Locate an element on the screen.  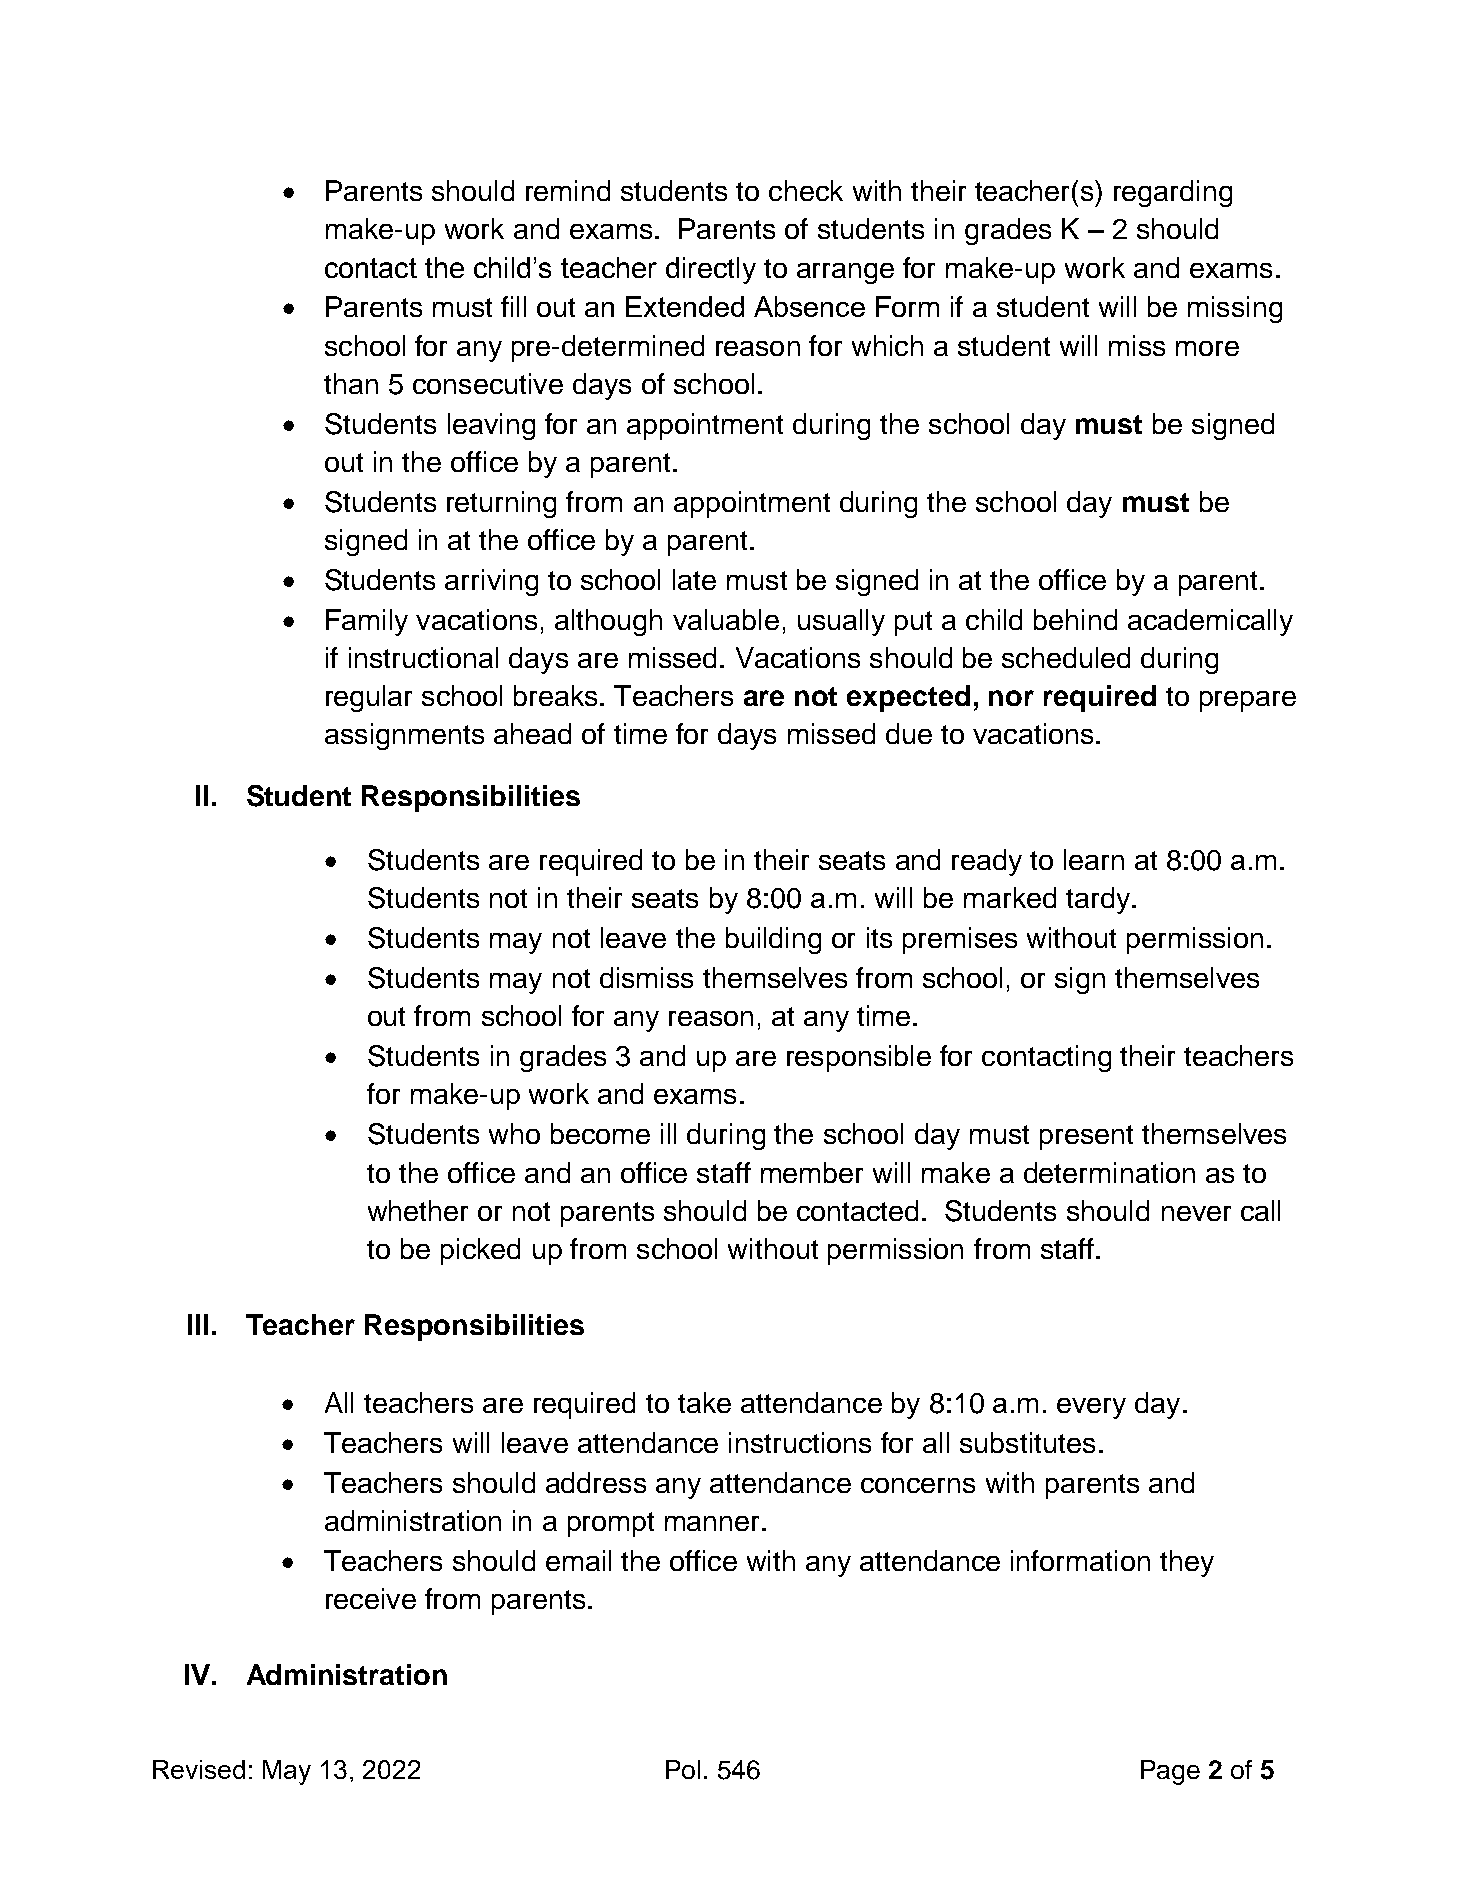
tardy is located at coordinates (1098, 900).
